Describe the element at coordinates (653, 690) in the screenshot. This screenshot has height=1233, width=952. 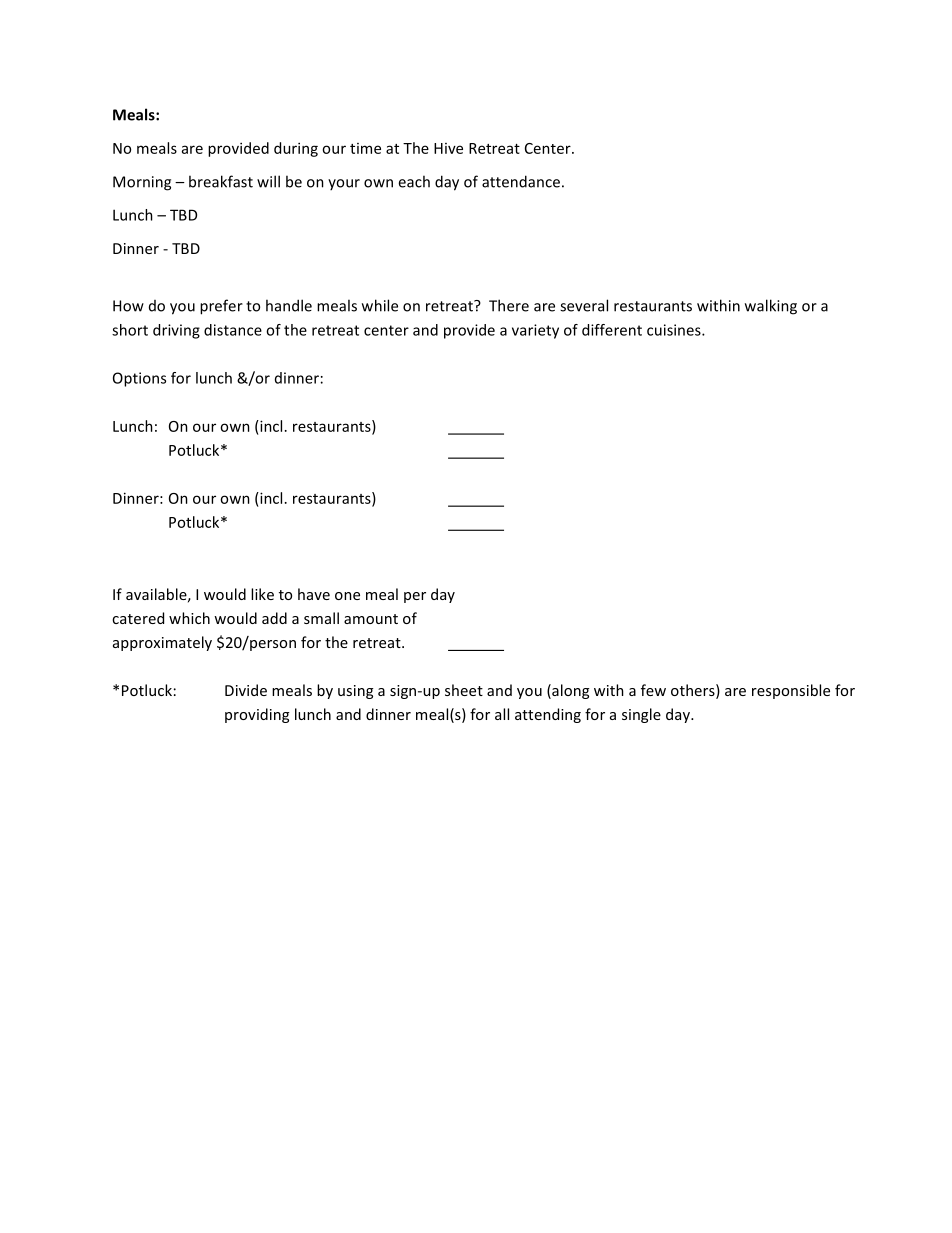
I see `few` at that location.
